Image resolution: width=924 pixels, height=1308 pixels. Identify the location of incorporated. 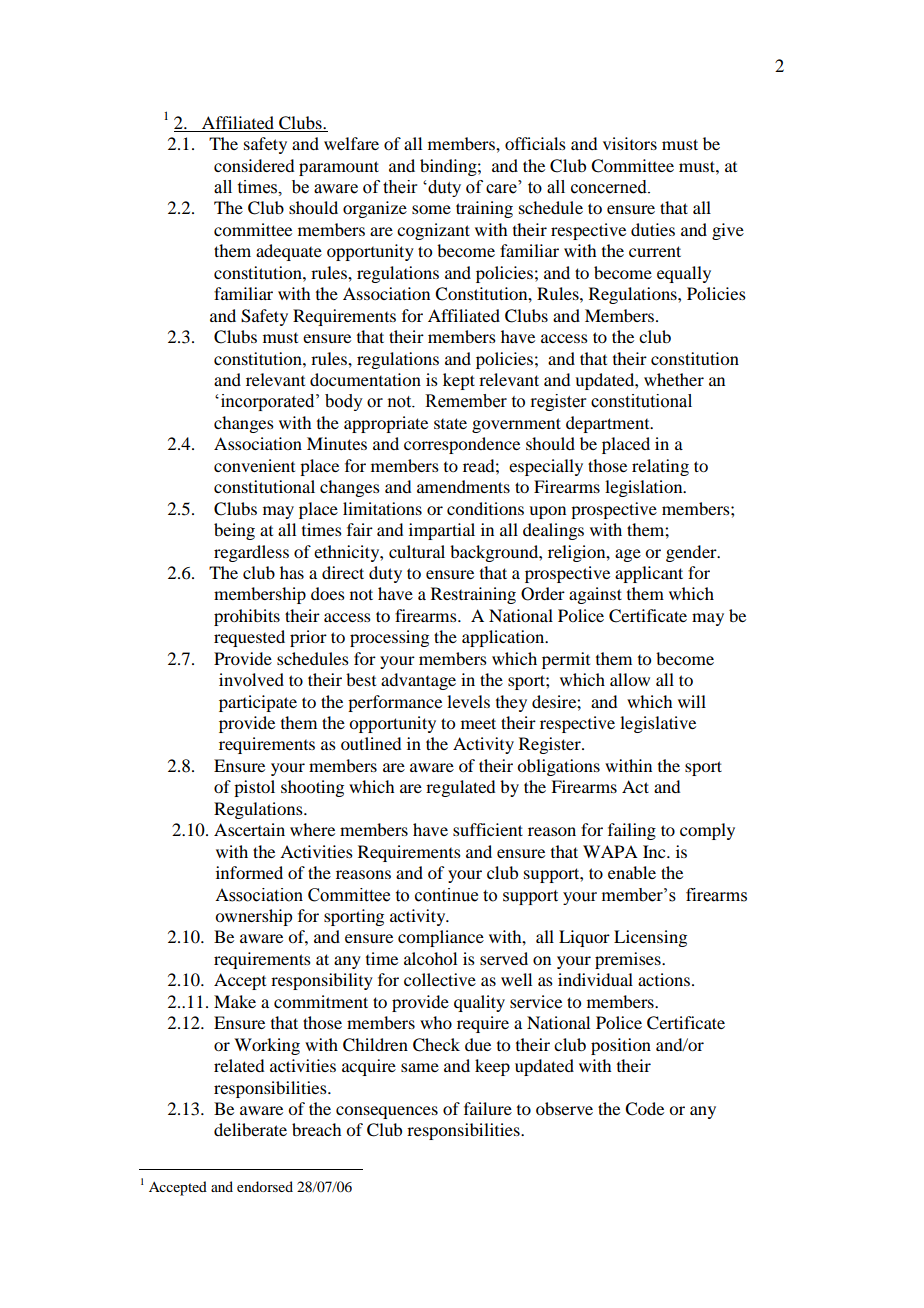
(267, 402).
